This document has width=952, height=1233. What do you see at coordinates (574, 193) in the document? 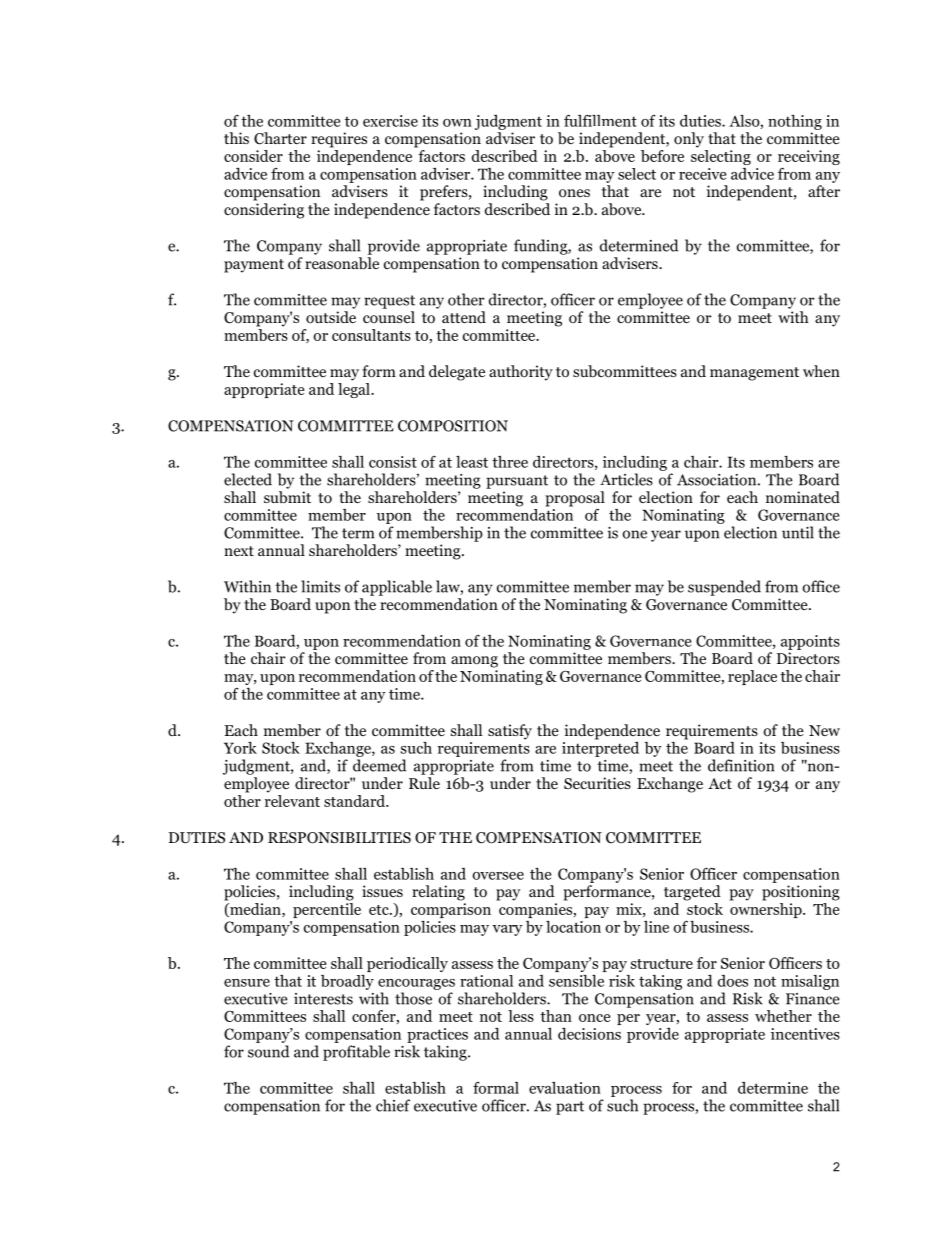
I see `ones` at bounding box center [574, 193].
